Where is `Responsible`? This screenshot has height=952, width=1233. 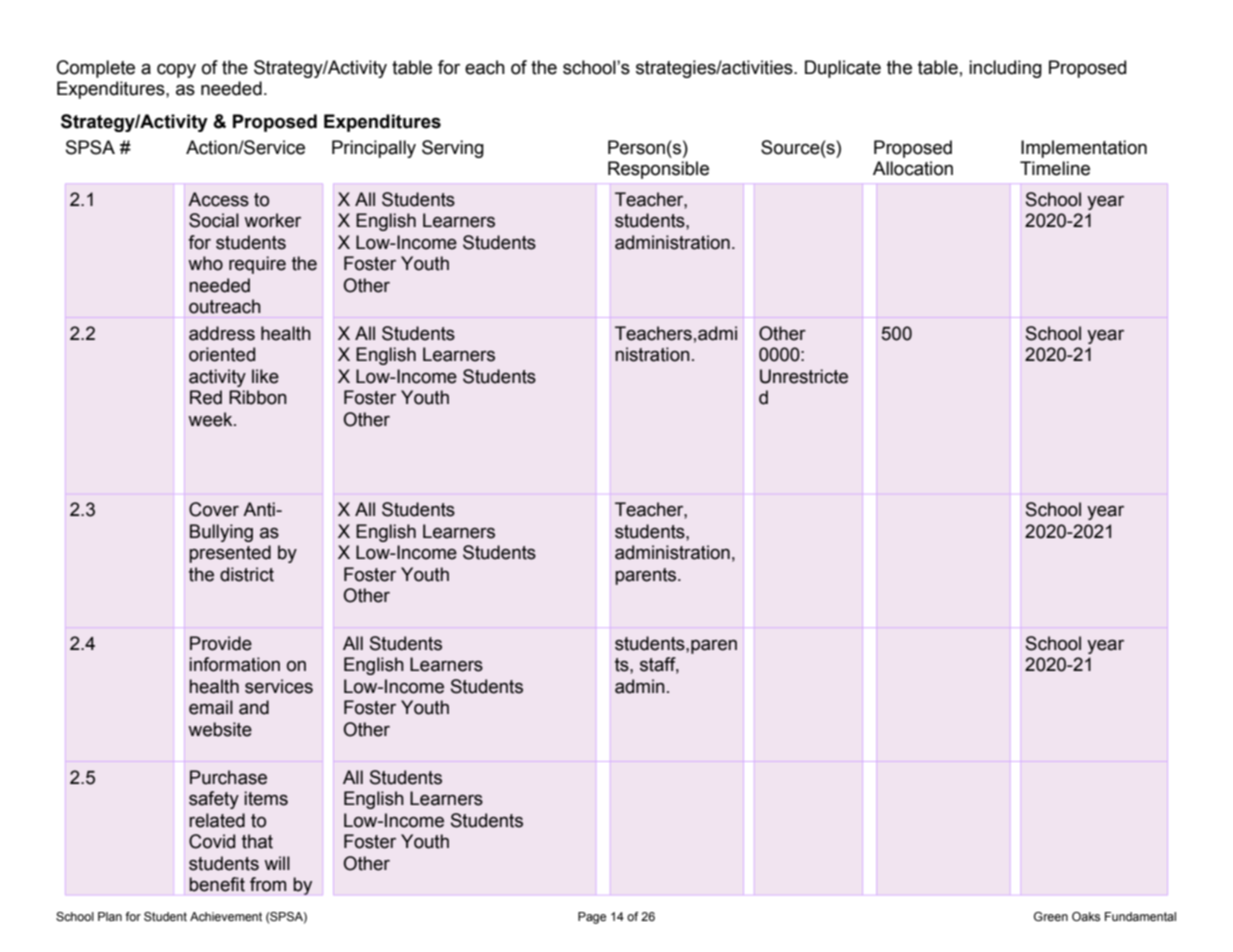
Responsible is located at coordinates (658, 170).
